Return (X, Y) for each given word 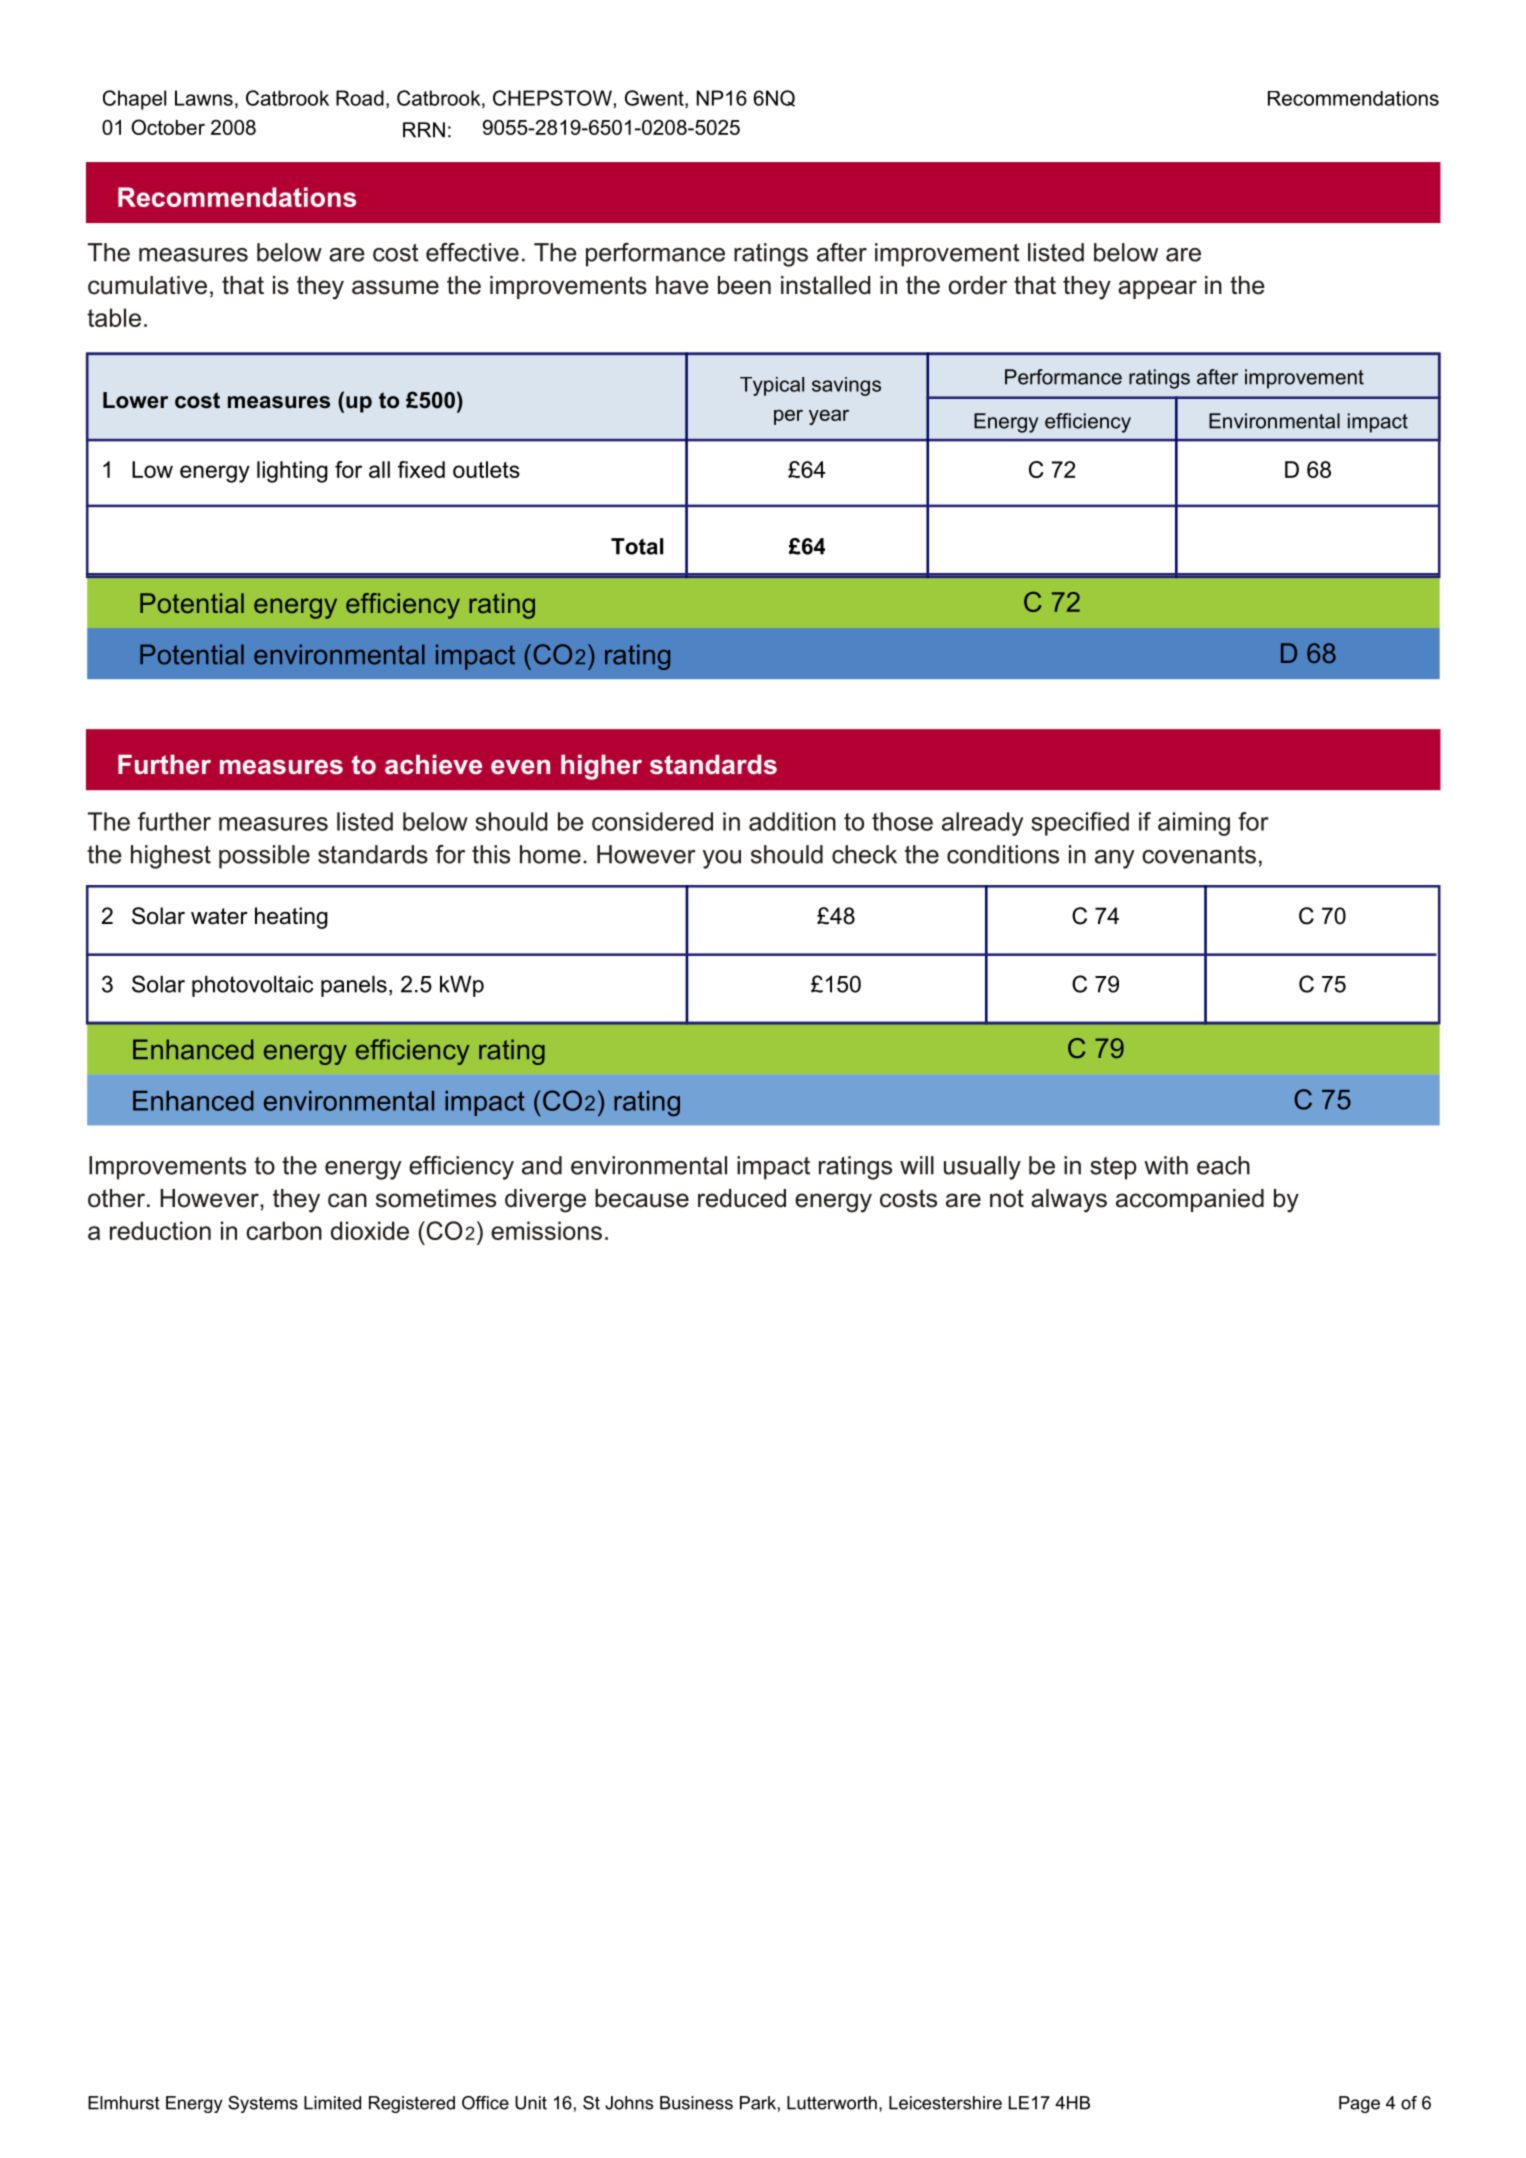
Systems (263, 2104)
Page (1359, 2104)
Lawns (204, 98)
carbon (284, 1230)
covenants (1199, 855)
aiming (1194, 824)
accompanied (1190, 1200)
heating (291, 918)
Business (696, 2103)
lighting (292, 472)
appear (1157, 289)
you (722, 859)
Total (637, 546)
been (744, 285)
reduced (742, 1198)
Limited (332, 2103)
